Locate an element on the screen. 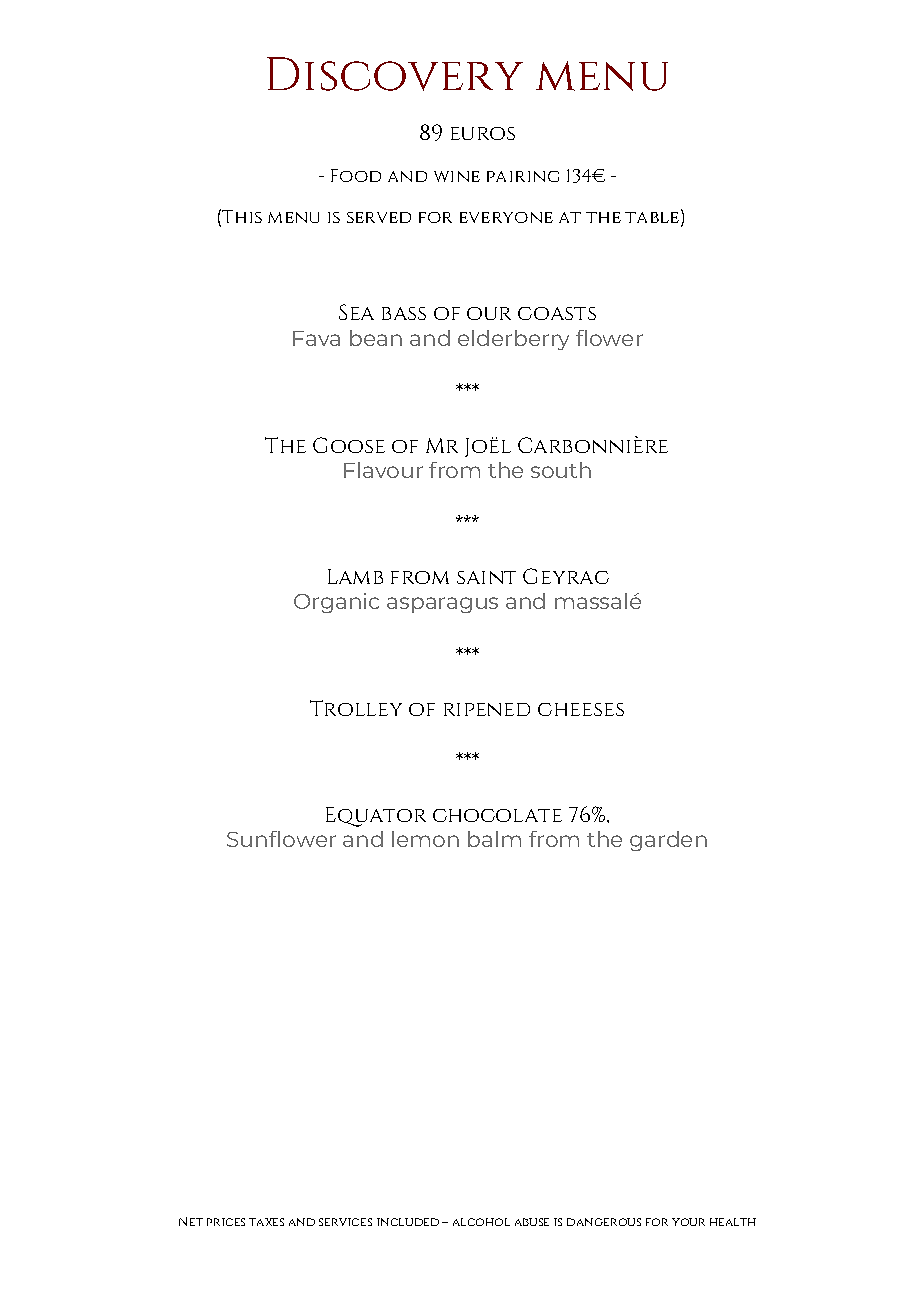 Image resolution: width=924 pixels, height=1307 pixels. alcohol is located at coordinates (481, 1222).
